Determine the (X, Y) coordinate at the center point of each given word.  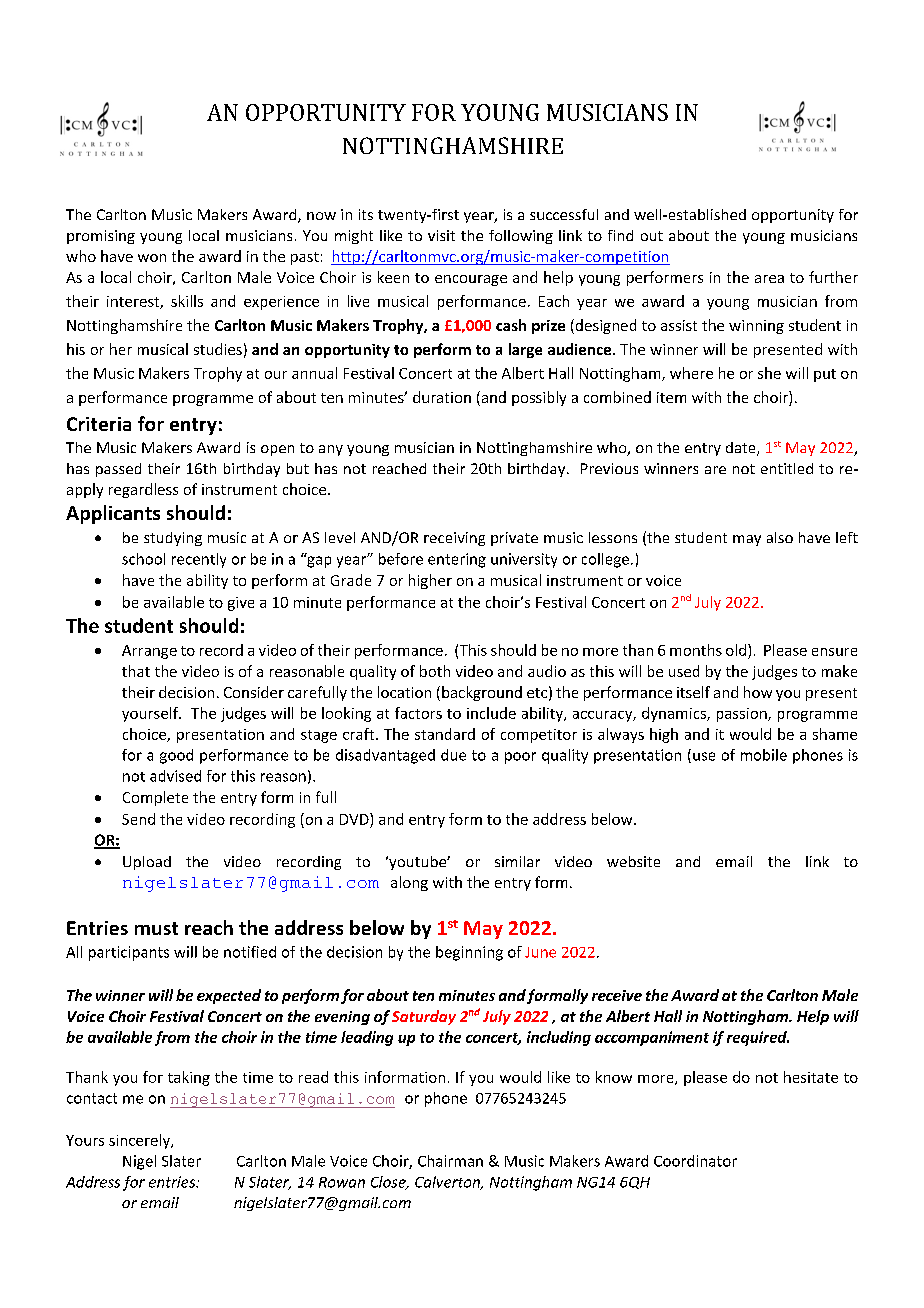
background (482, 693)
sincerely (140, 1141)
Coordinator (695, 1161)
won (152, 258)
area (769, 279)
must (156, 928)
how (758, 692)
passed (118, 470)
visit (441, 235)
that (136, 671)
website (633, 861)
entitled (787, 468)
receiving (454, 539)
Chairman (450, 1161)
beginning (469, 953)
